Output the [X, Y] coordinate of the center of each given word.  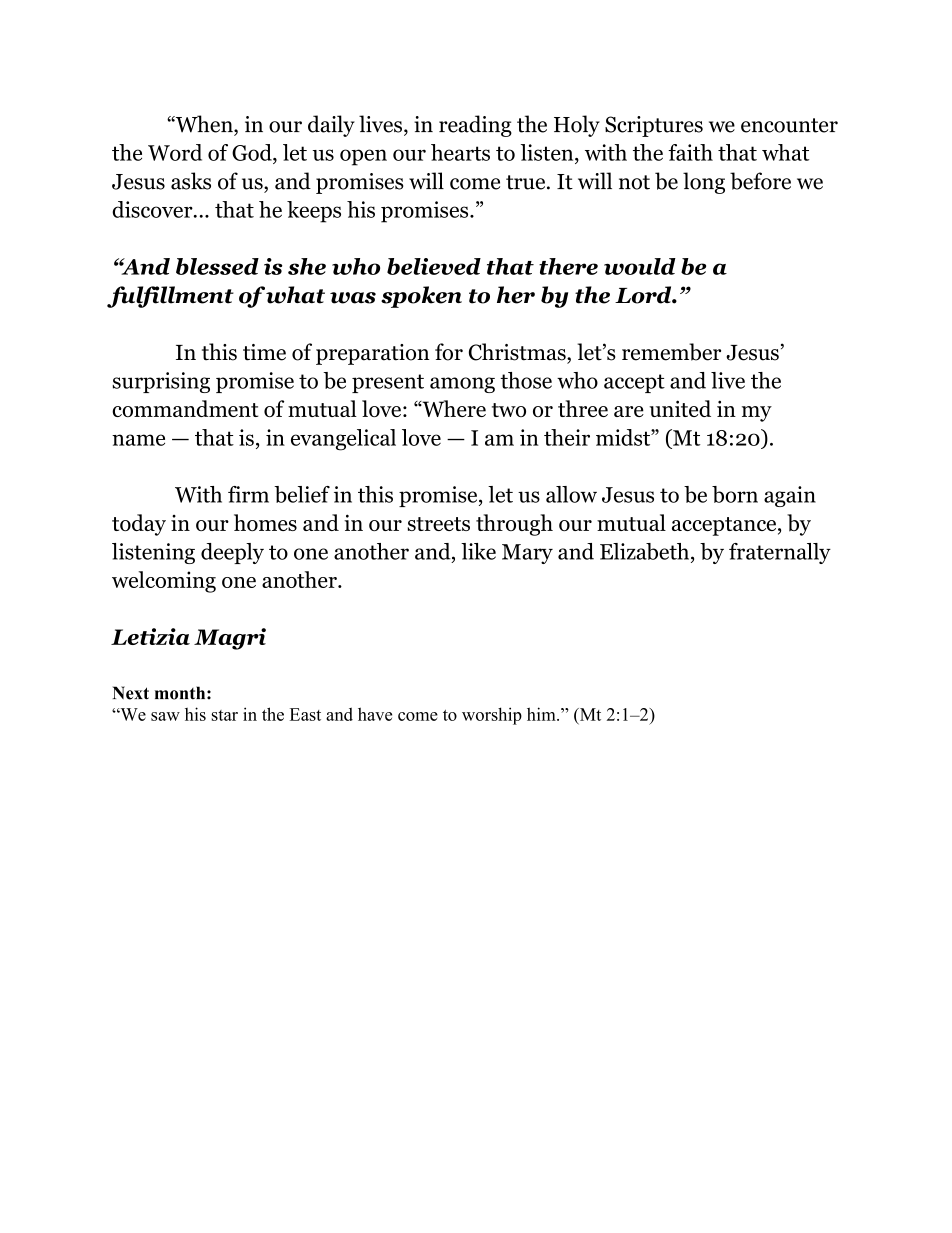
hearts [460, 152]
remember [671, 352]
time [264, 352]
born [735, 494]
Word [175, 152]
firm [248, 494]
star [225, 715]
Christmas [518, 352]
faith [690, 152]
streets [439, 524]
